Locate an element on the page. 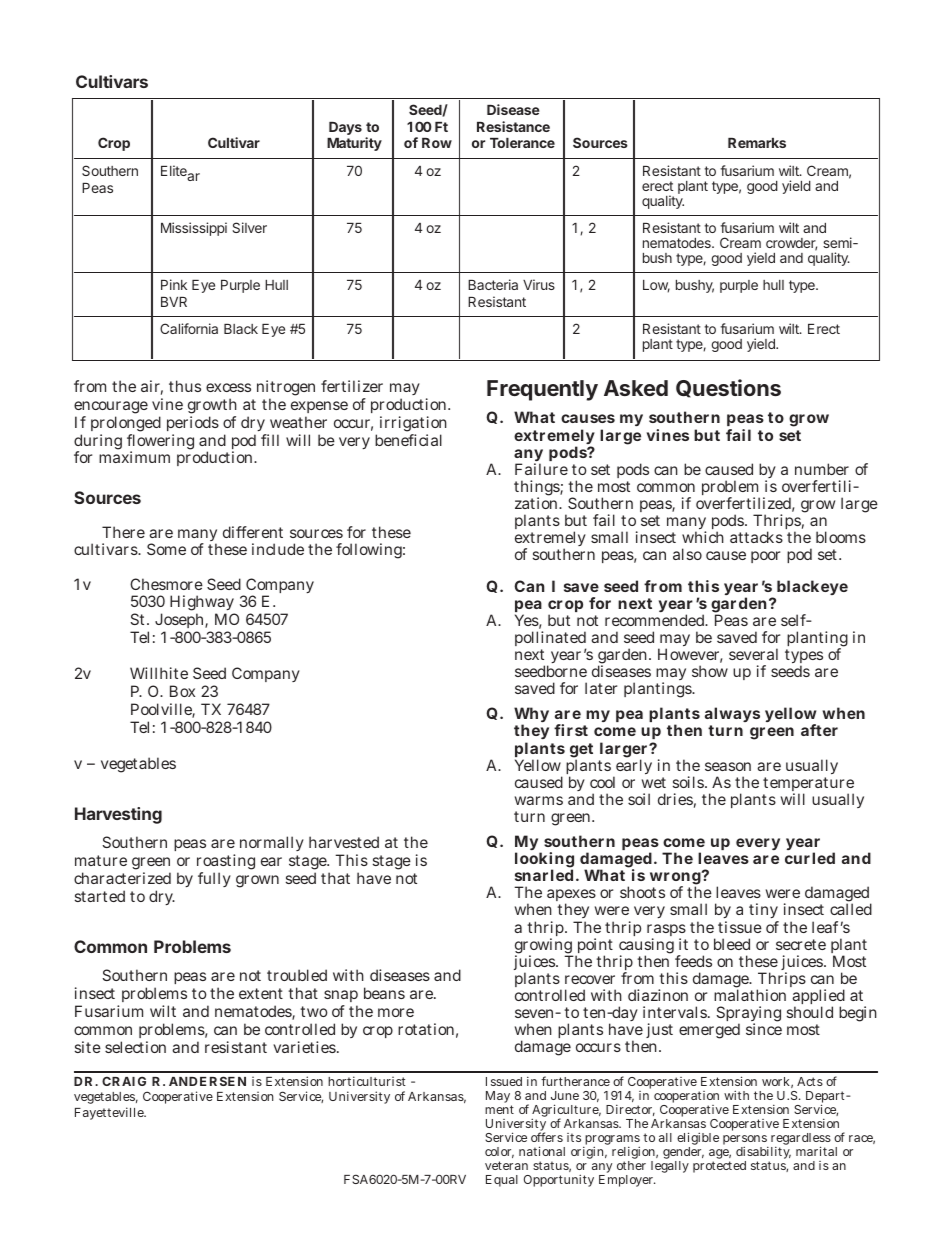  Remarks is located at coordinates (757, 143).
